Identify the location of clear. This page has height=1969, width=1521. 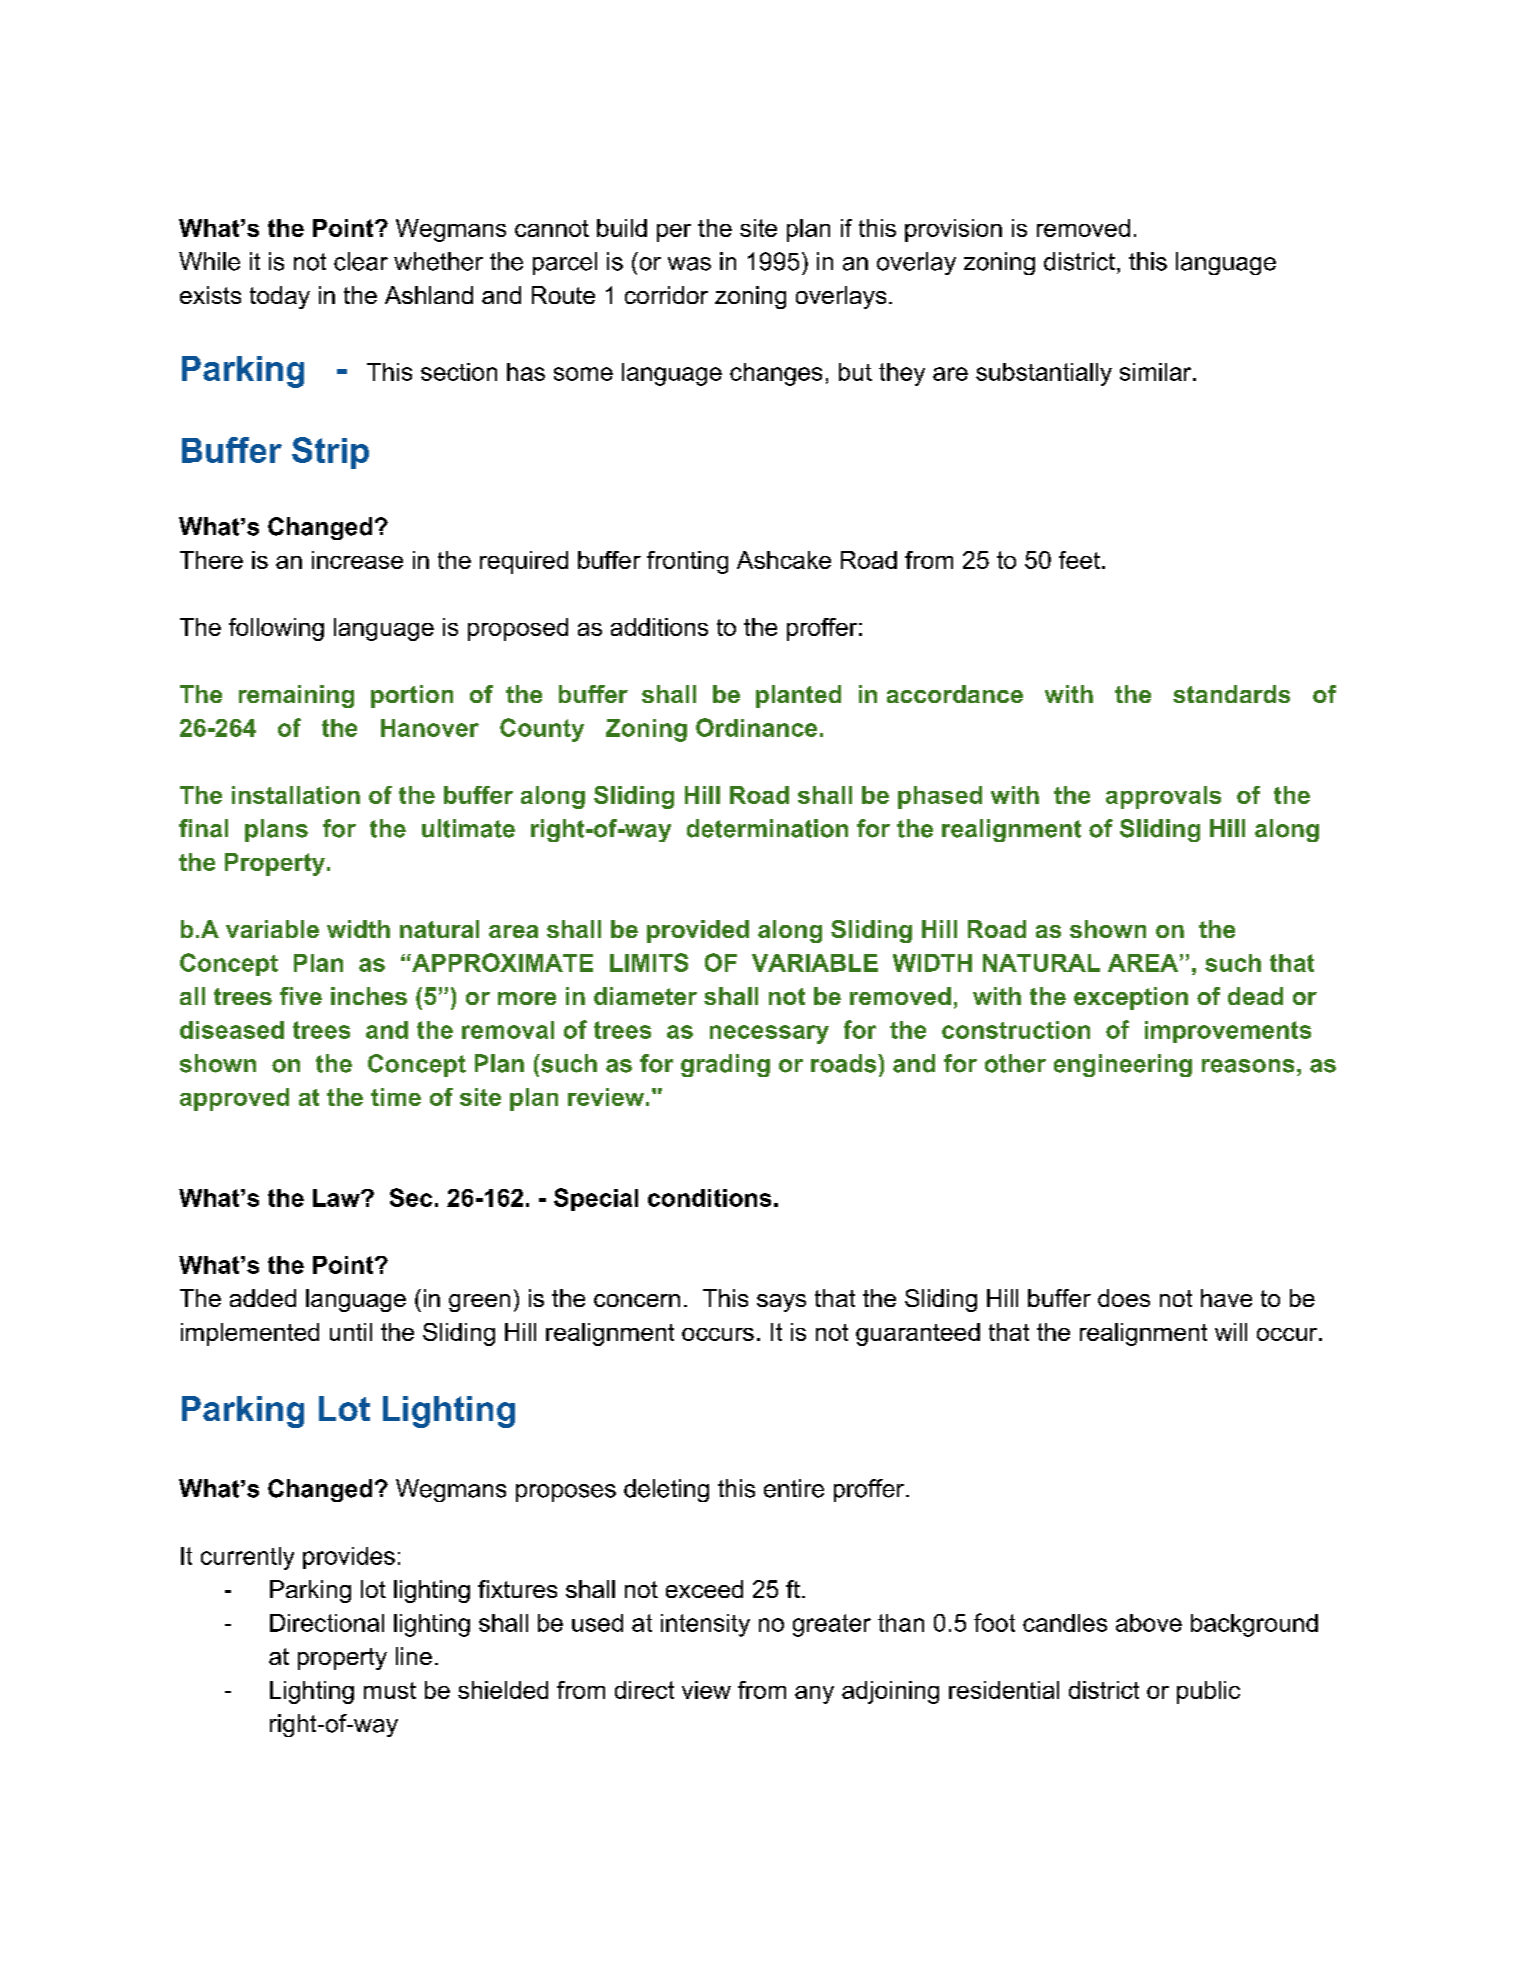
(361, 261).
